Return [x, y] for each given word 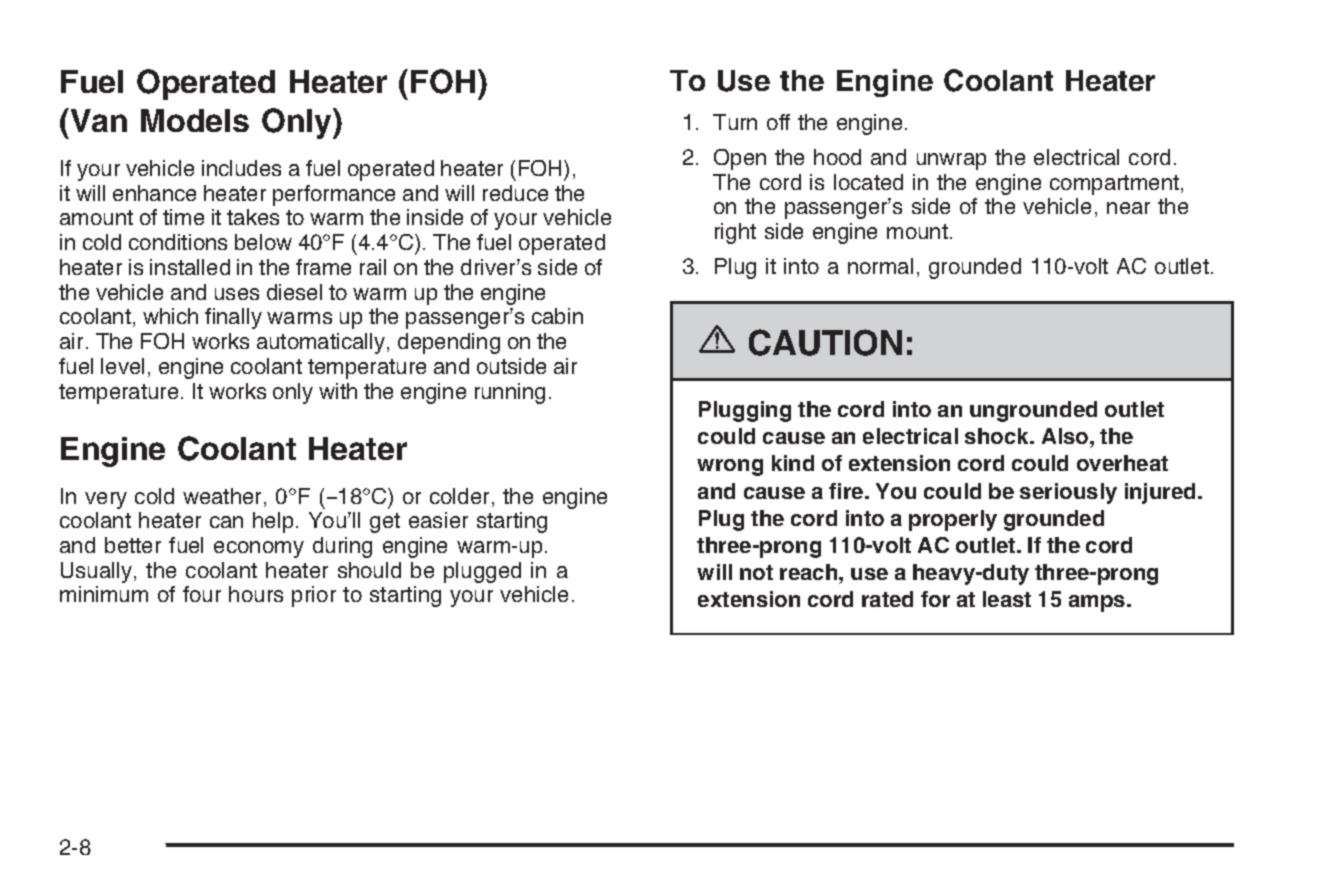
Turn [735, 122]
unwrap [951, 161]
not [756, 572]
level [122, 366]
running [510, 393]
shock [998, 436]
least [1007, 599]
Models [195, 120]
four [202, 594]
